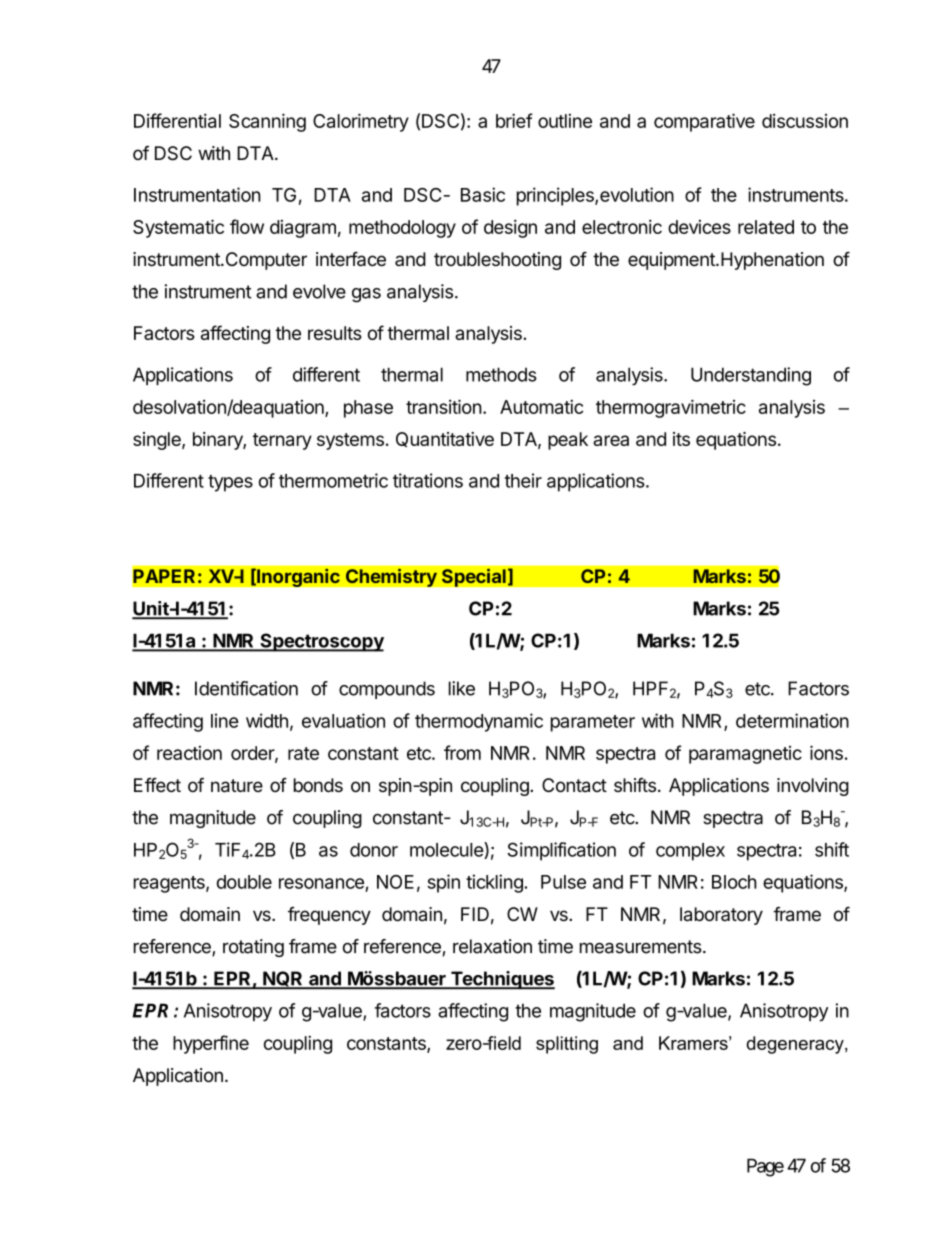  What do you see at coordinates (567, 1045) in the screenshot?
I see `splitting` at bounding box center [567, 1045].
